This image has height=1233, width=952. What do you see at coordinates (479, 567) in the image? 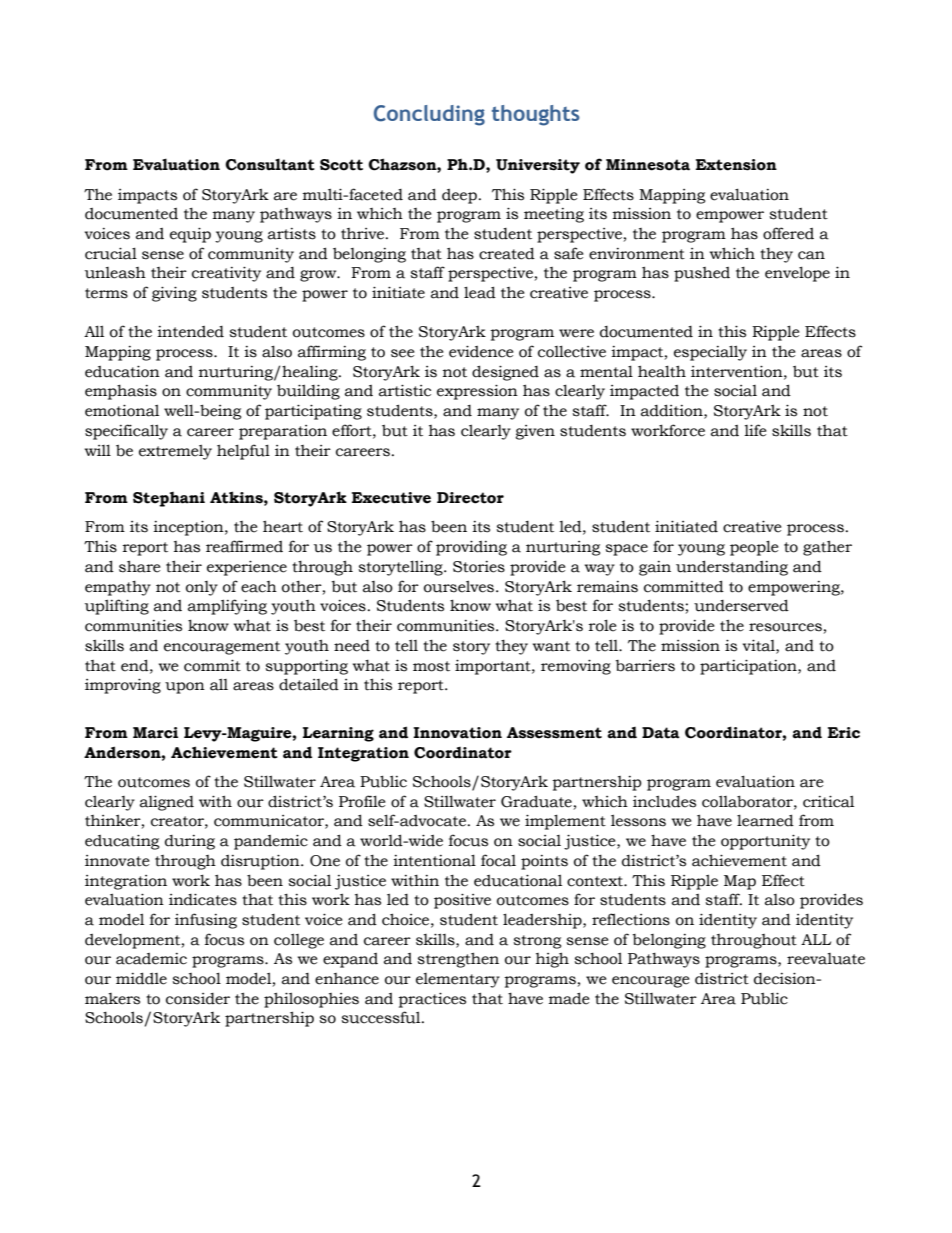
I see `Stories` at bounding box center [479, 567].
